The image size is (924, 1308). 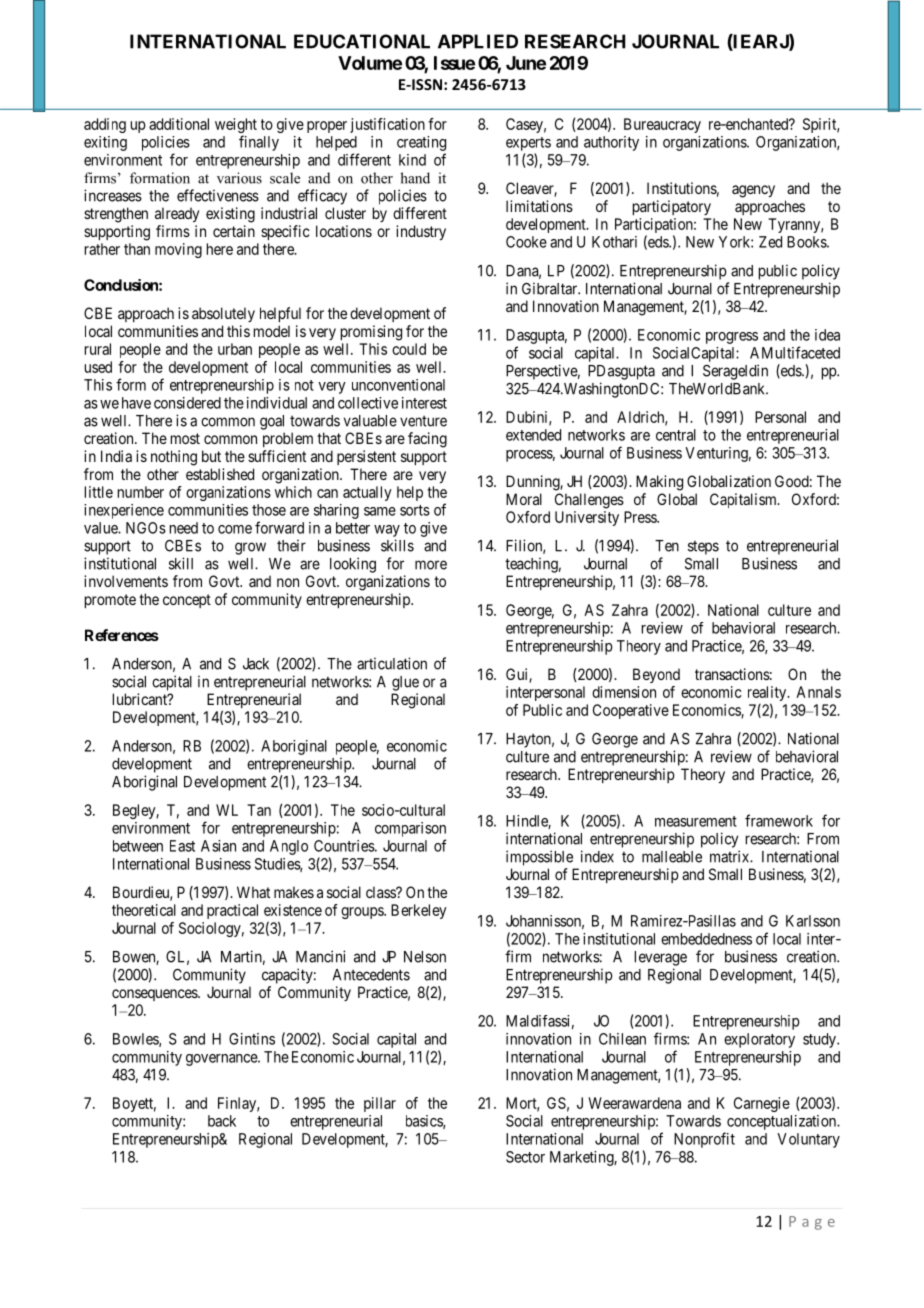 I want to click on back, so click(x=222, y=1121).
